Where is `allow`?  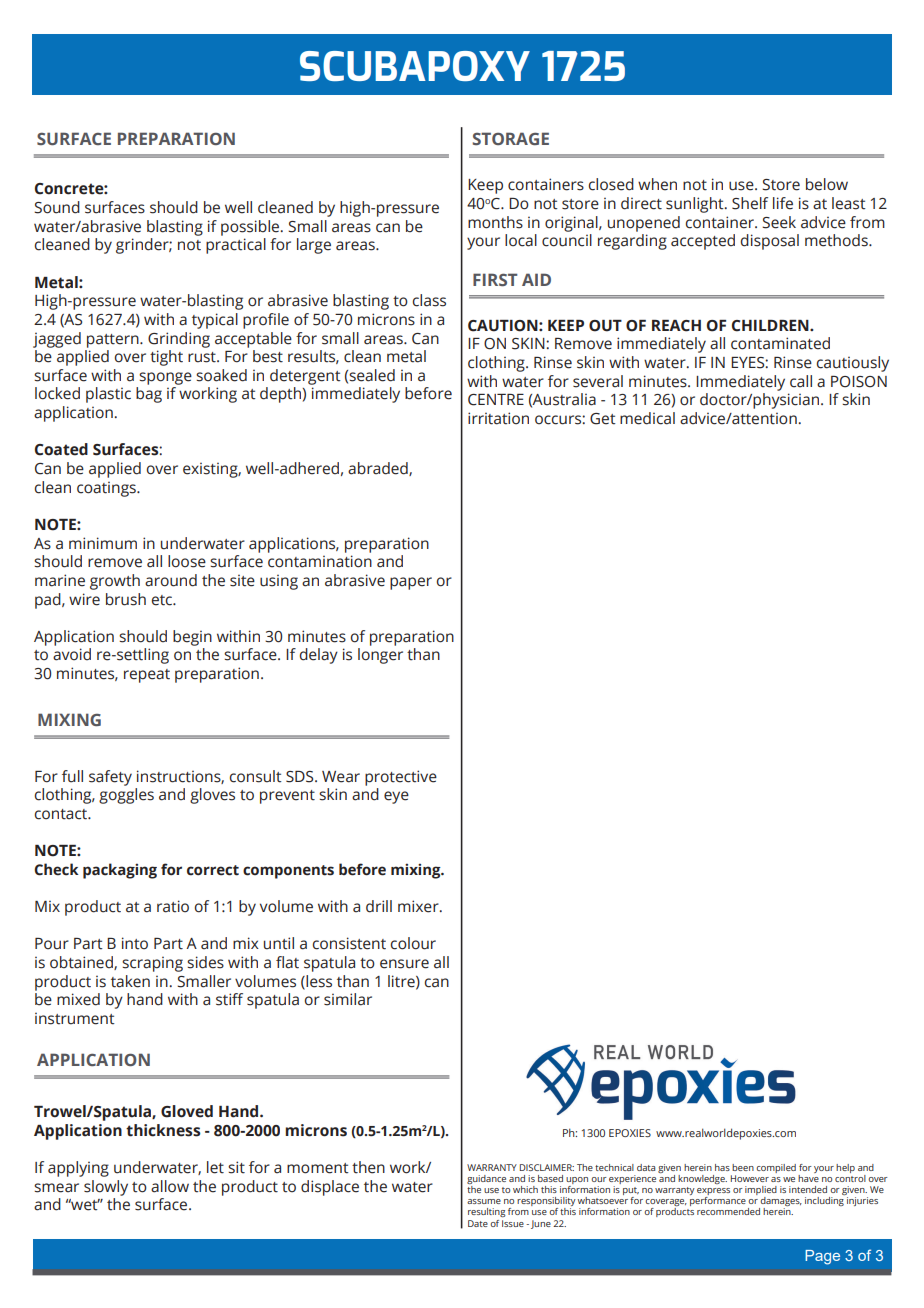 allow is located at coordinates (170, 1186).
